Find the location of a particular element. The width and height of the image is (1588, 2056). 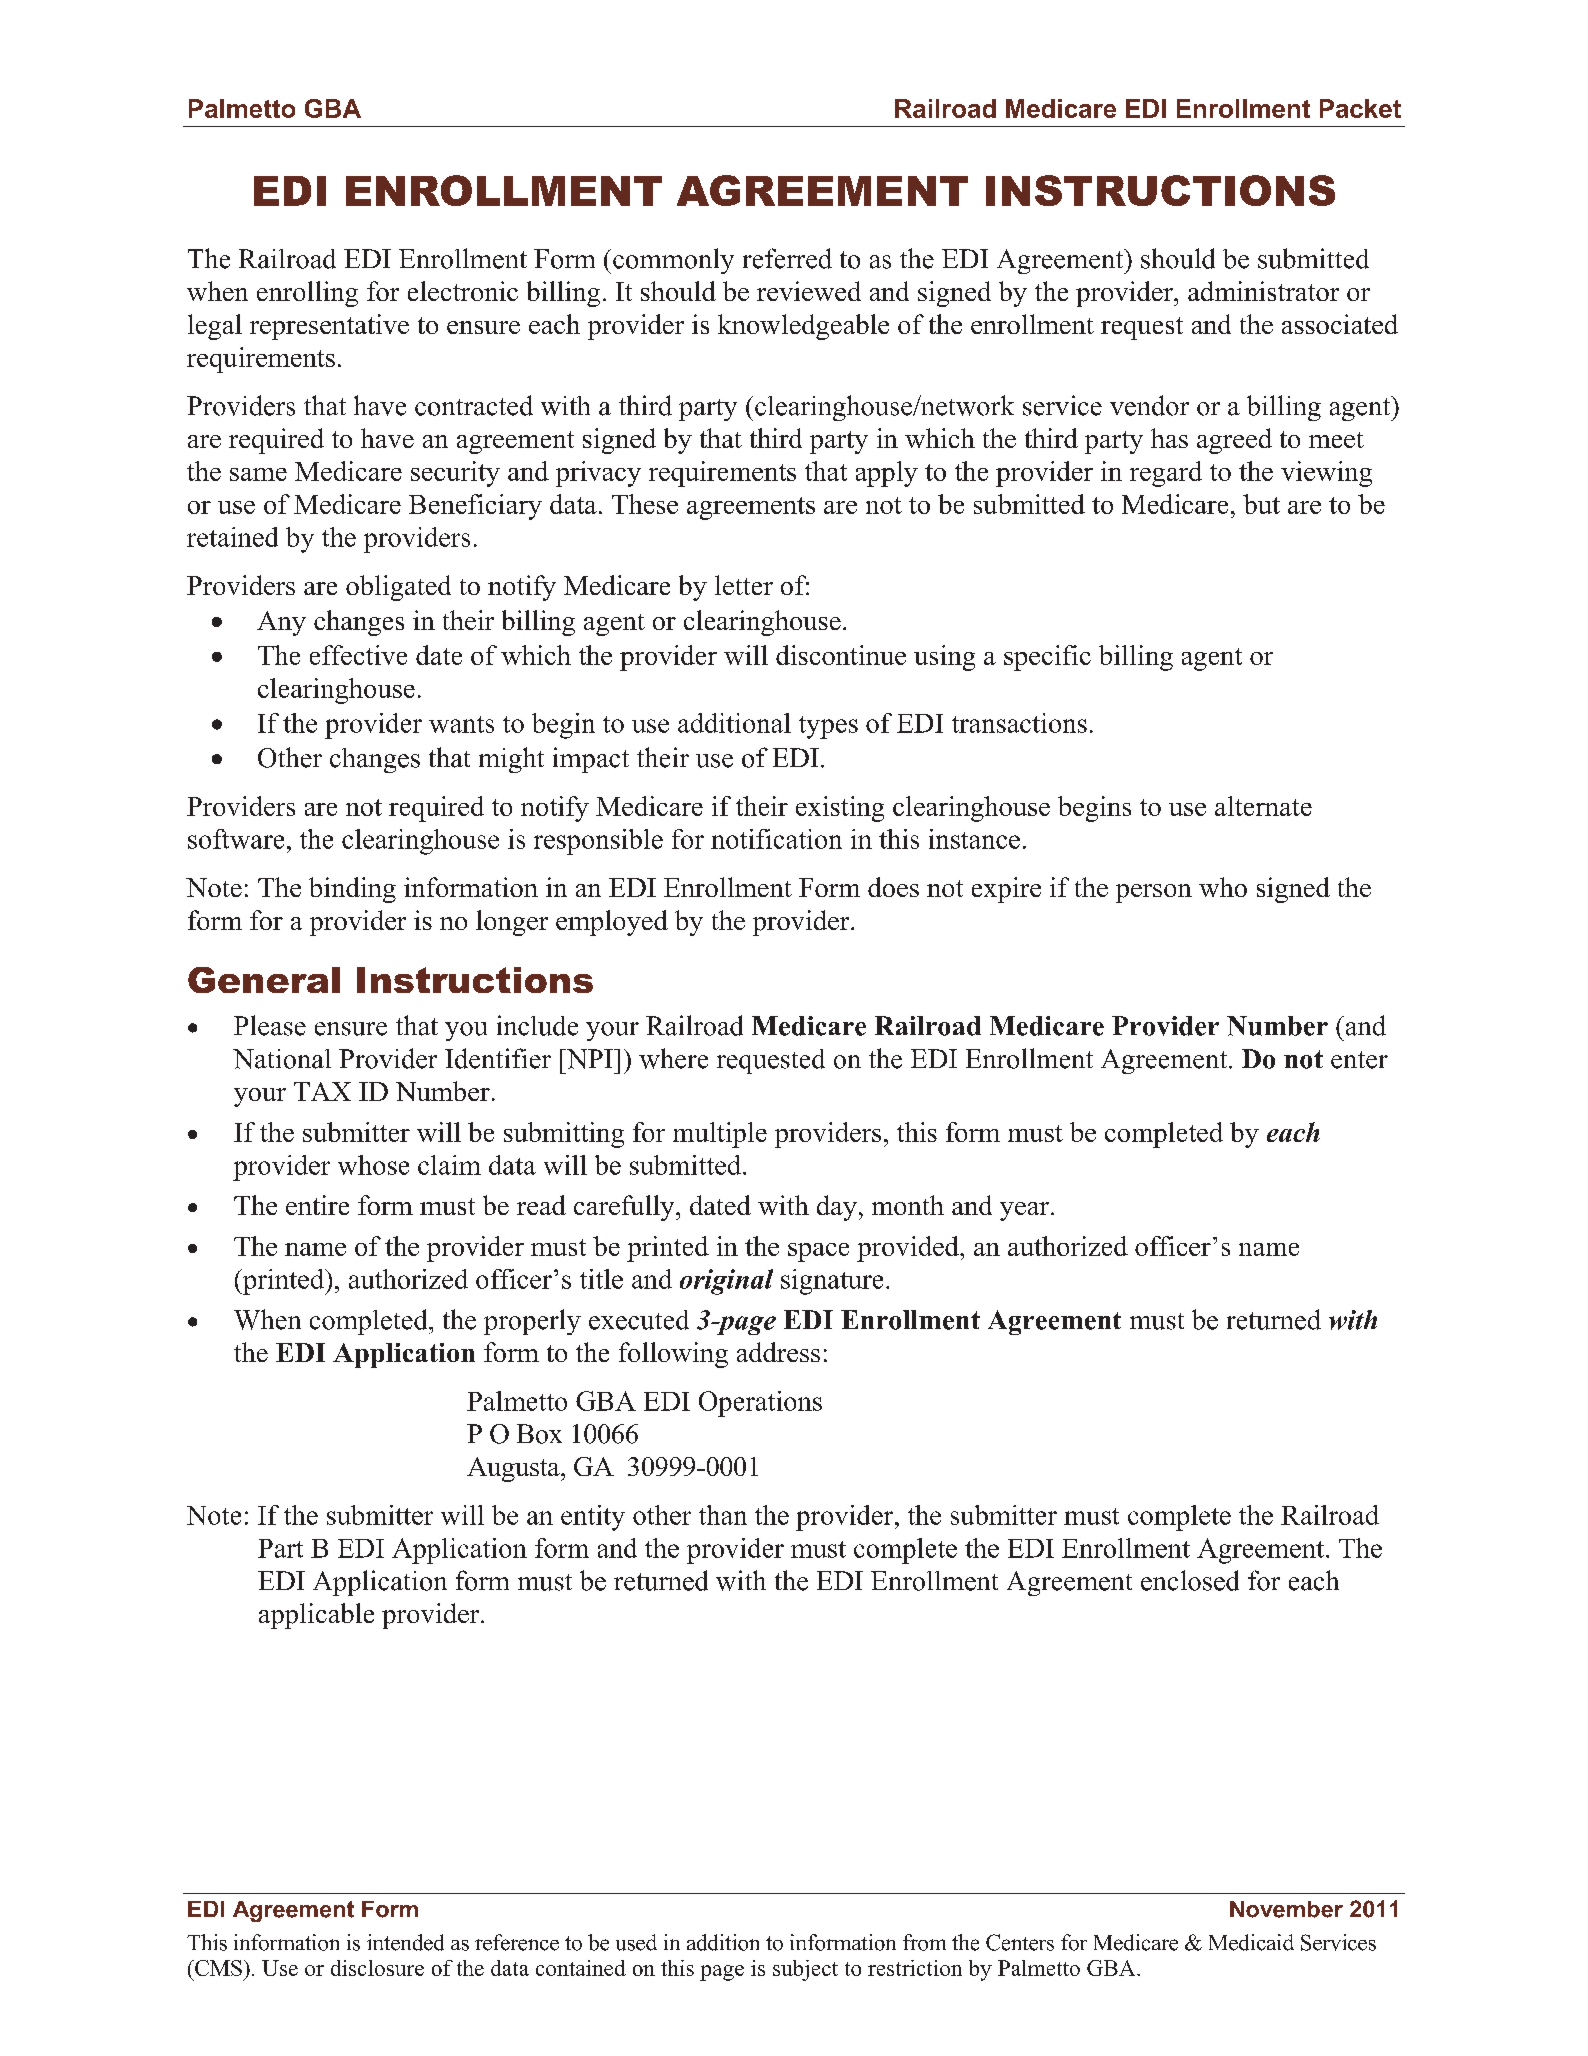

intended is located at coordinates (405, 1942).
